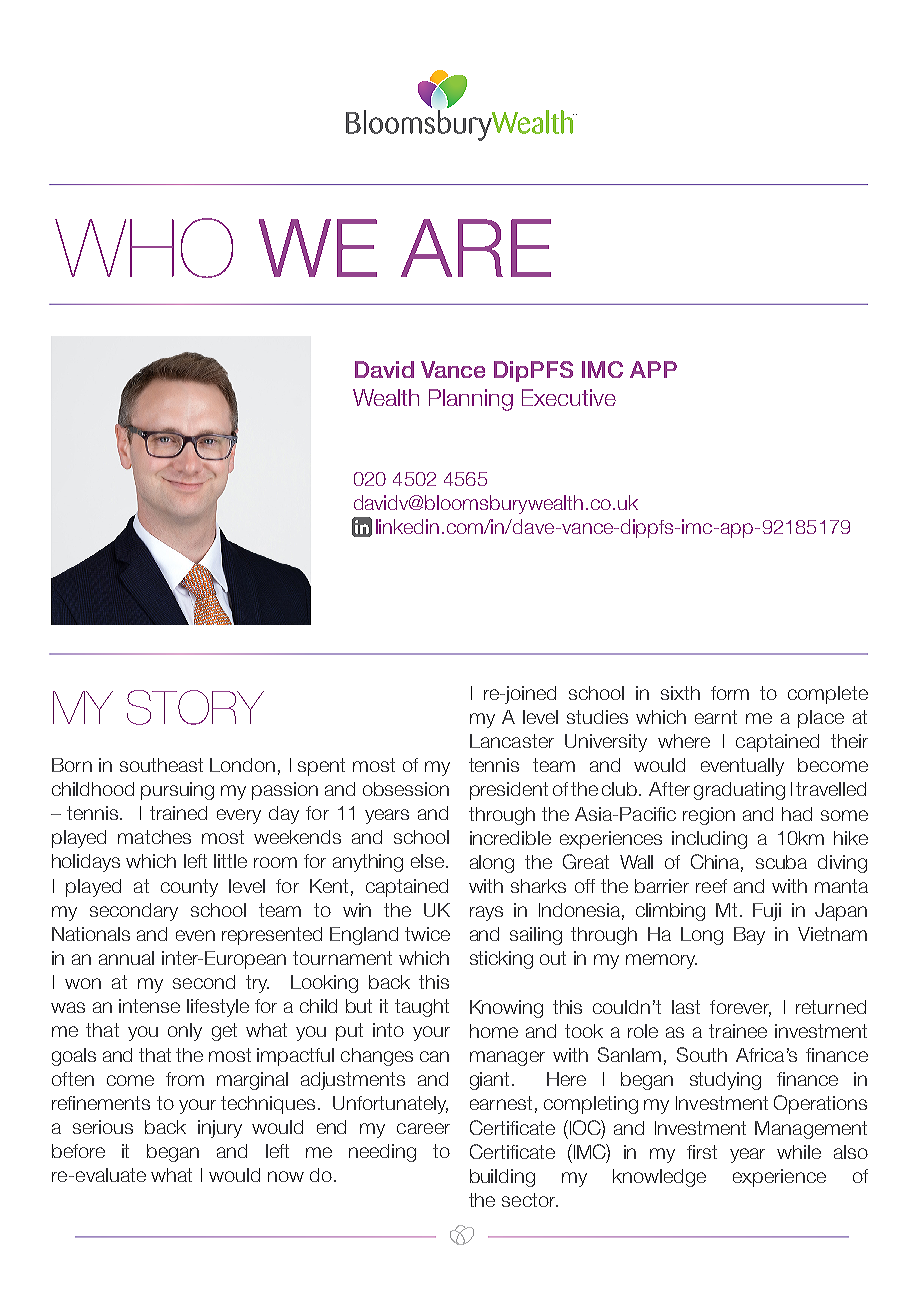 The height and width of the page is (1308, 924). Describe the element at coordinates (569, 397) in the page. I see `Executive` at that location.
